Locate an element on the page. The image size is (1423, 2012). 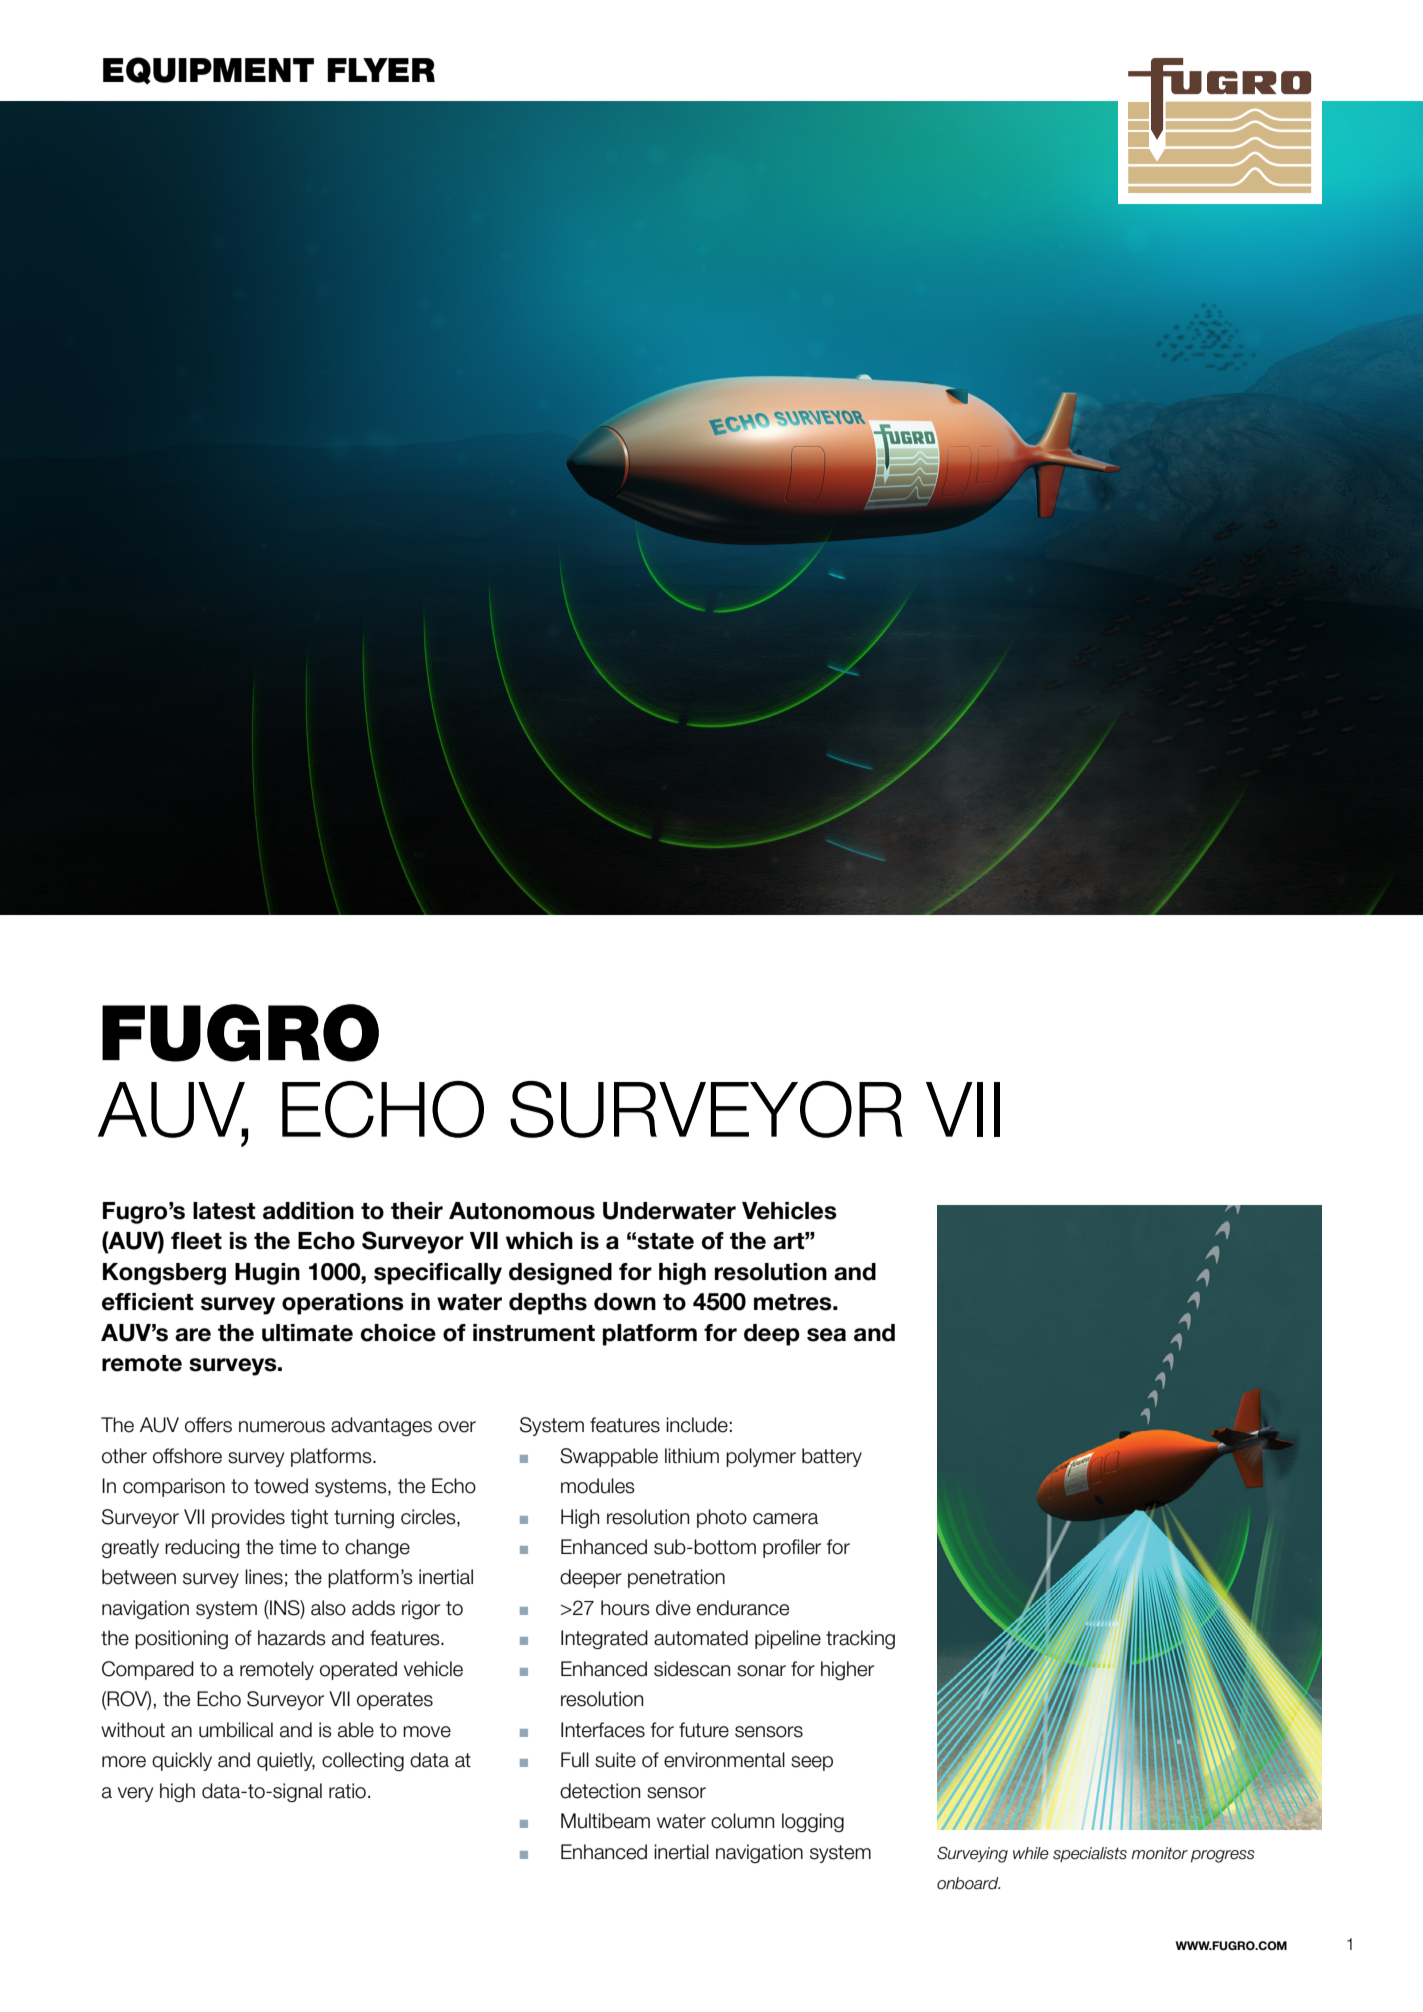
state is located at coordinates (665, 1241).
